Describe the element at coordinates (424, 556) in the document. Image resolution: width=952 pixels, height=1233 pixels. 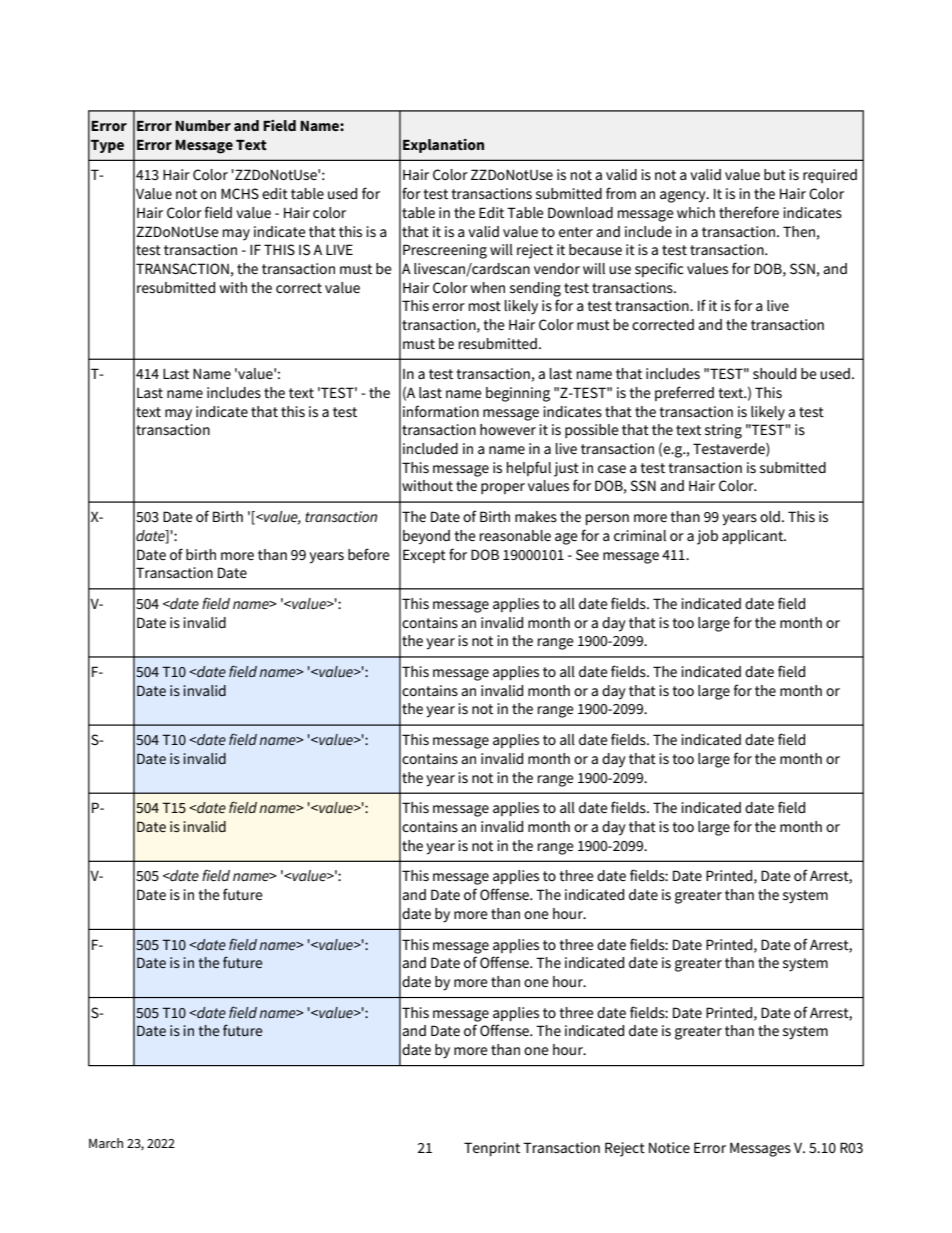
I see `Except` at that location.
